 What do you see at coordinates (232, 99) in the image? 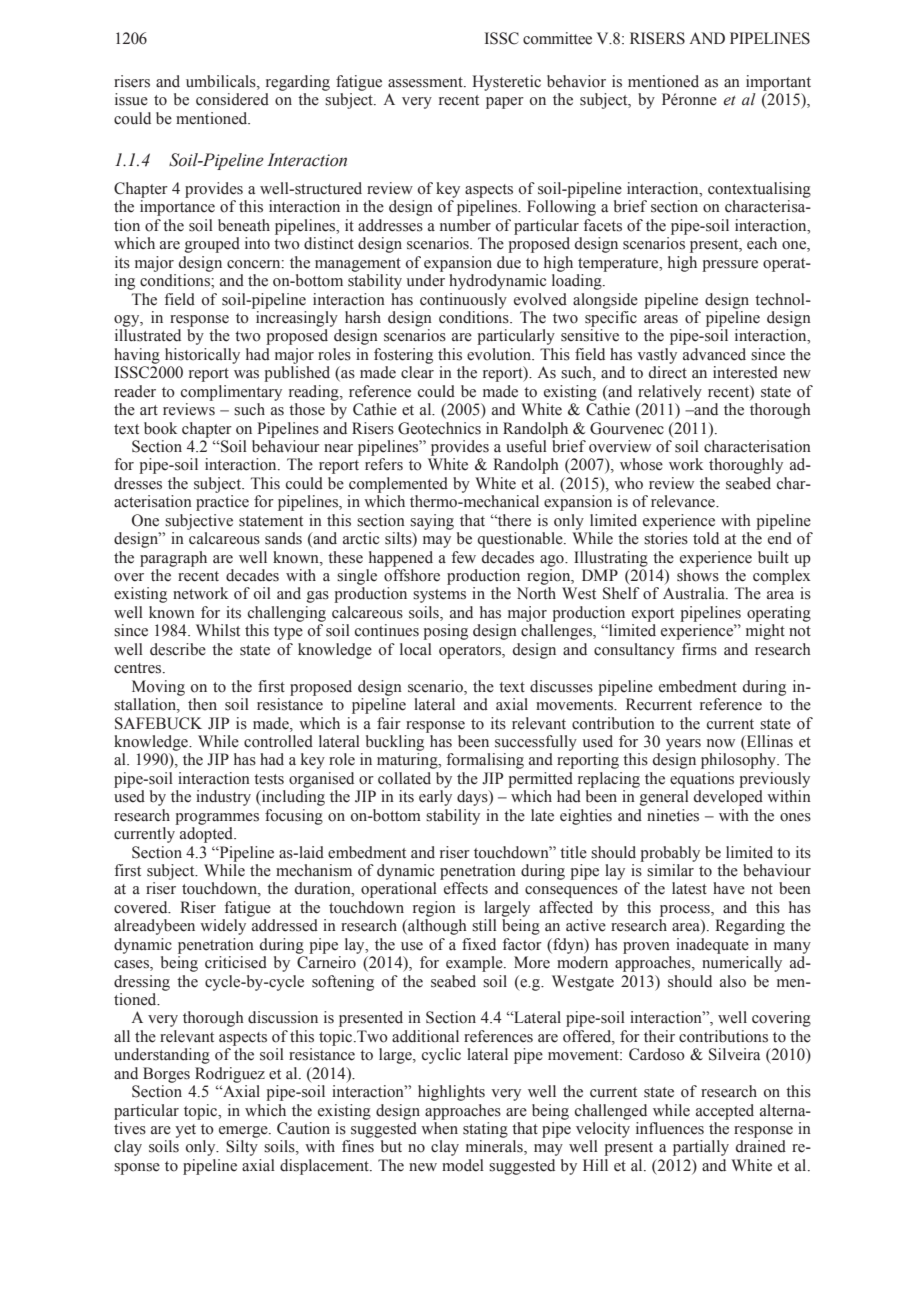
I see `considered` at bounding box center [232, 99].
